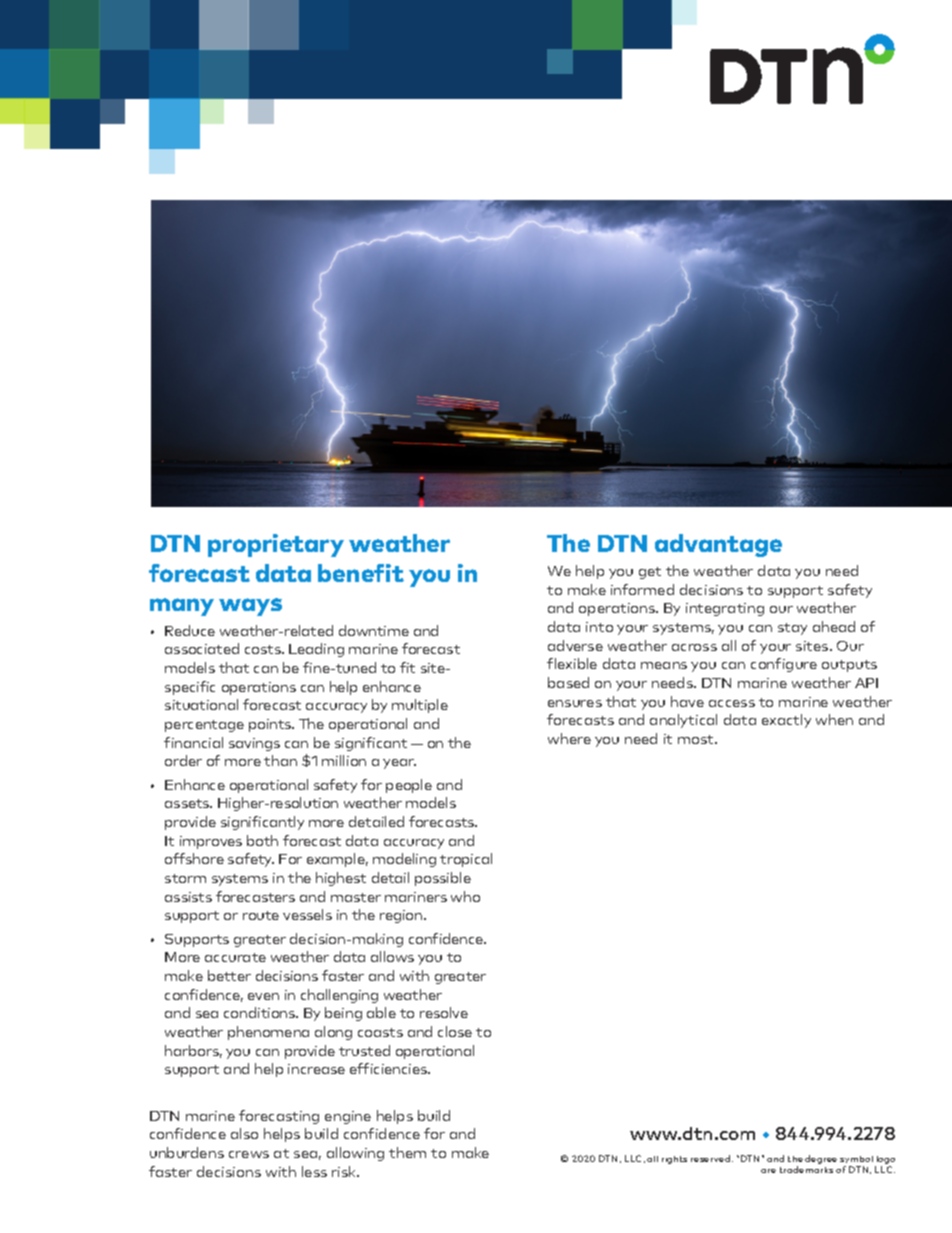 The image size is (952, 1233). What do you see at coordinates (392, 956) in the page?
I see `allows` at bounding box center [392, 956].
